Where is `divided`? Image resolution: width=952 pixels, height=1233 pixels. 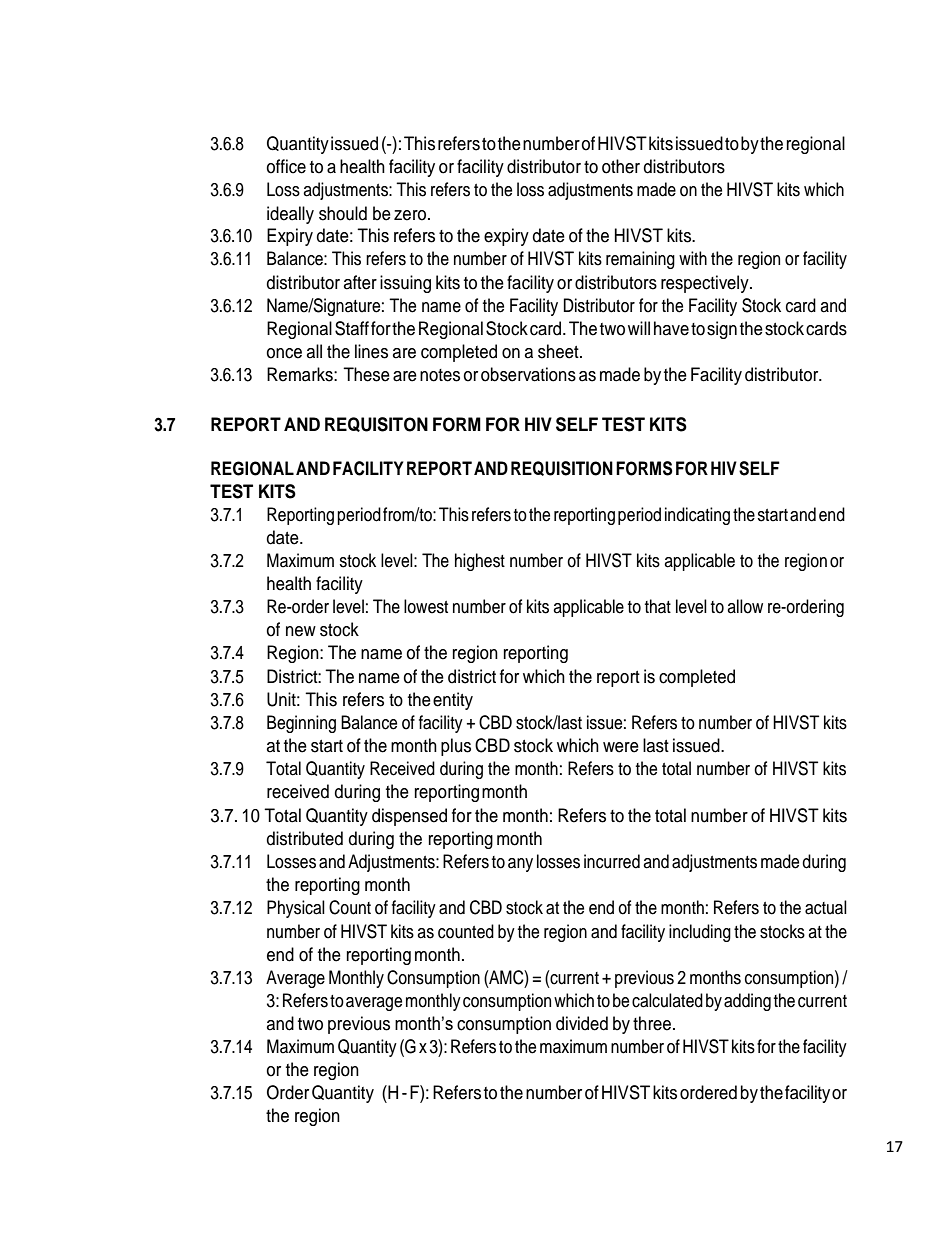
divided is located at coordinates (582, 1023).
